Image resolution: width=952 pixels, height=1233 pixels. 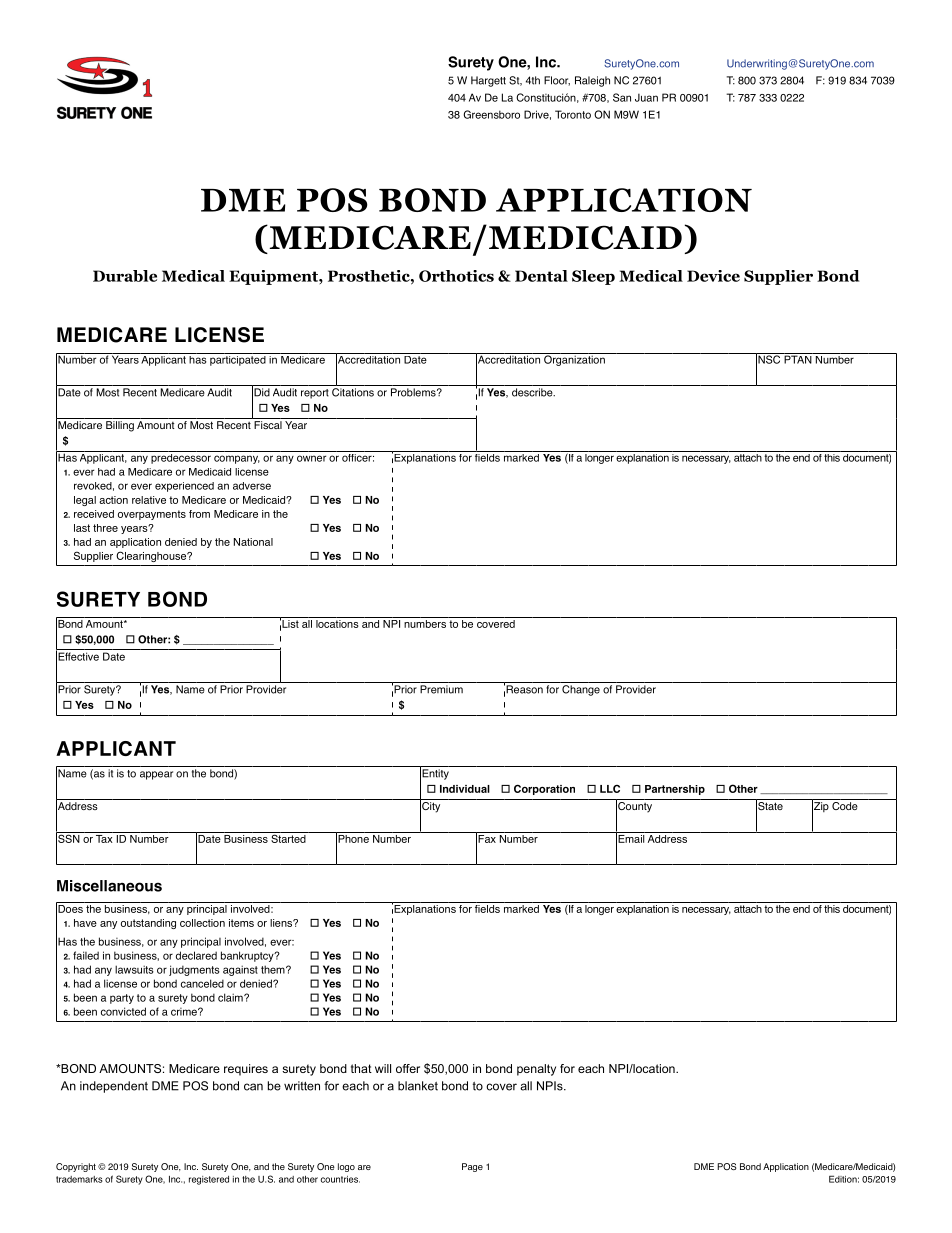 I want to click on registered, so click(x=209, y=1180).
